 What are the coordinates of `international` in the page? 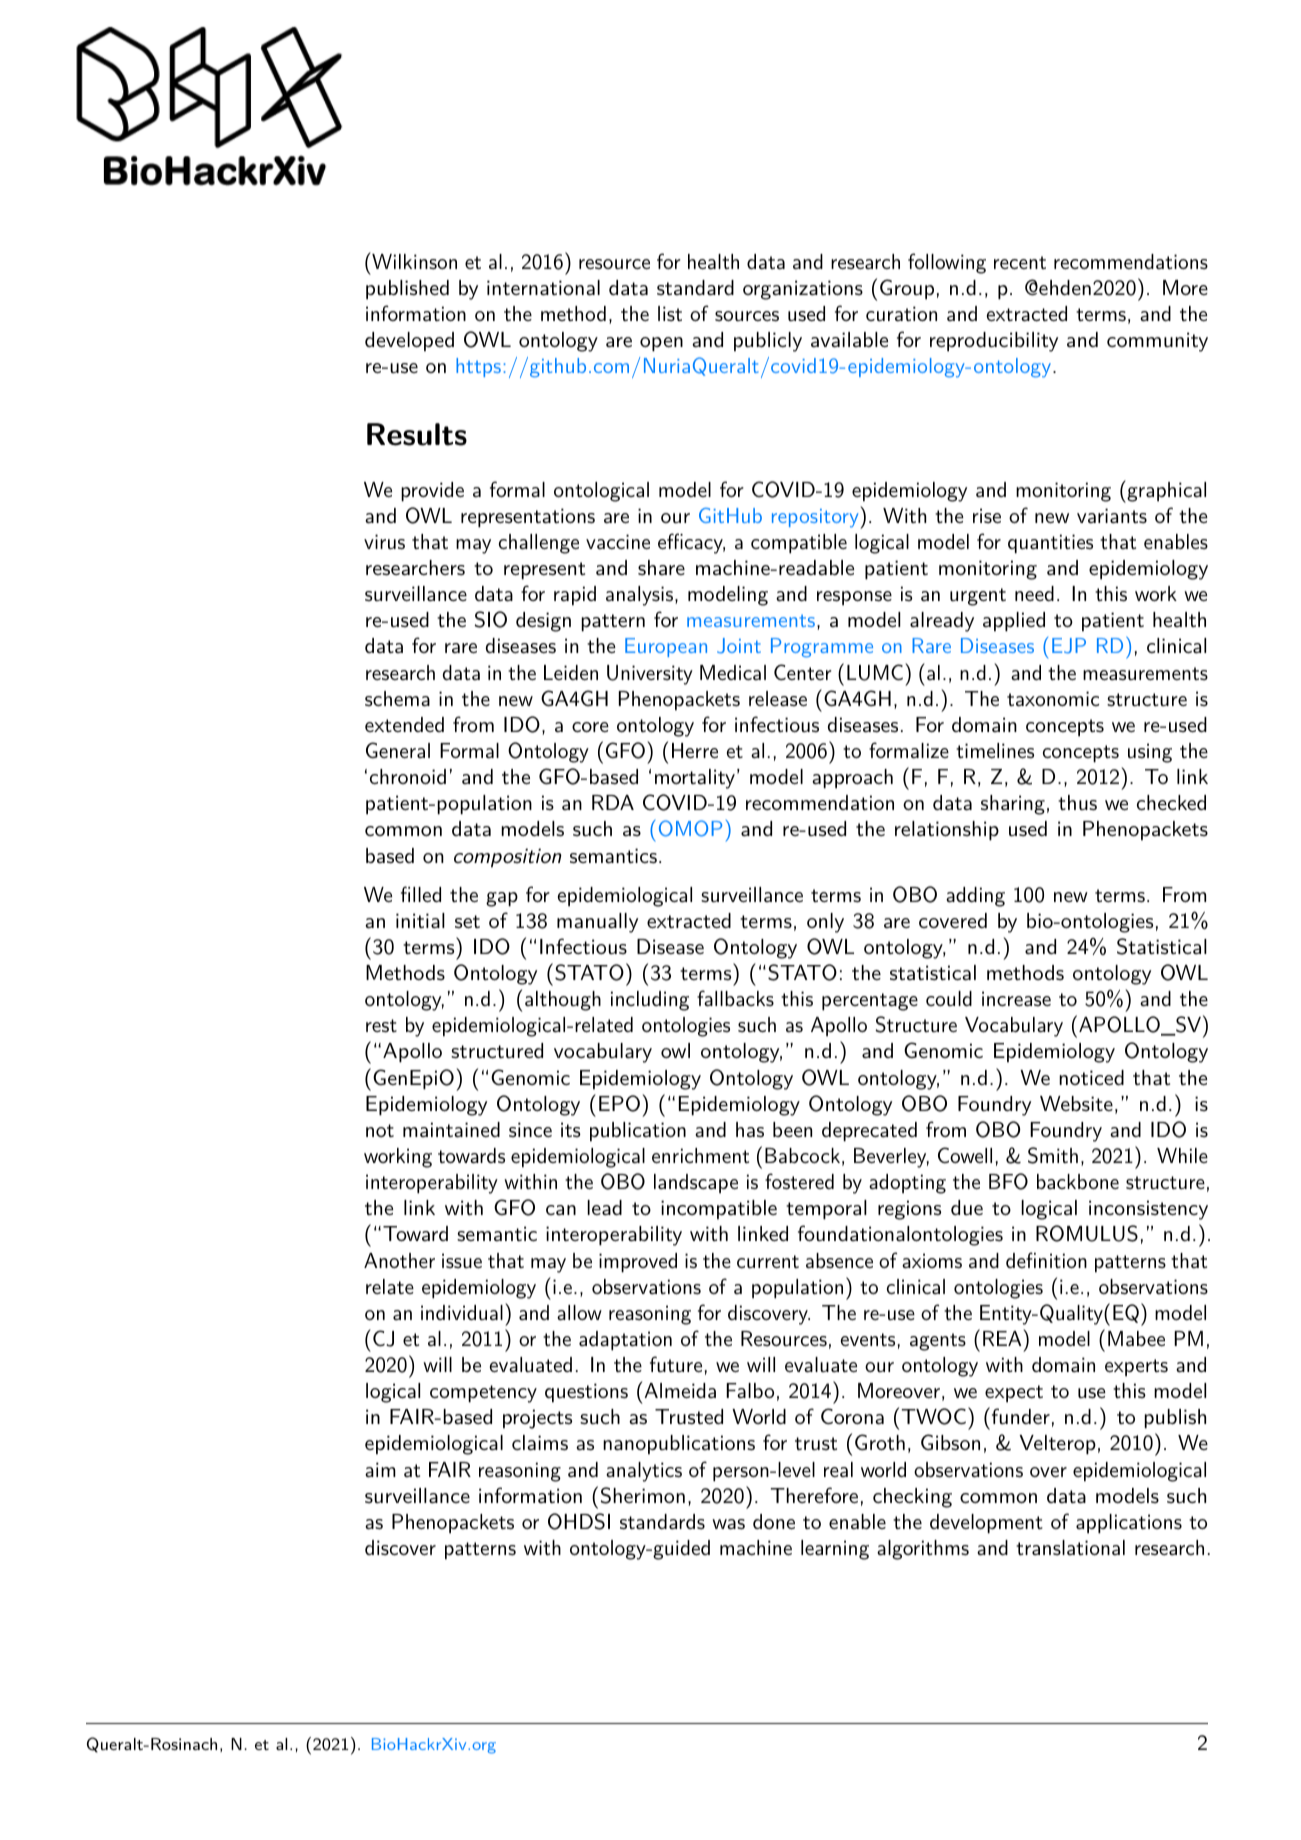 It's located at (543, 288).
